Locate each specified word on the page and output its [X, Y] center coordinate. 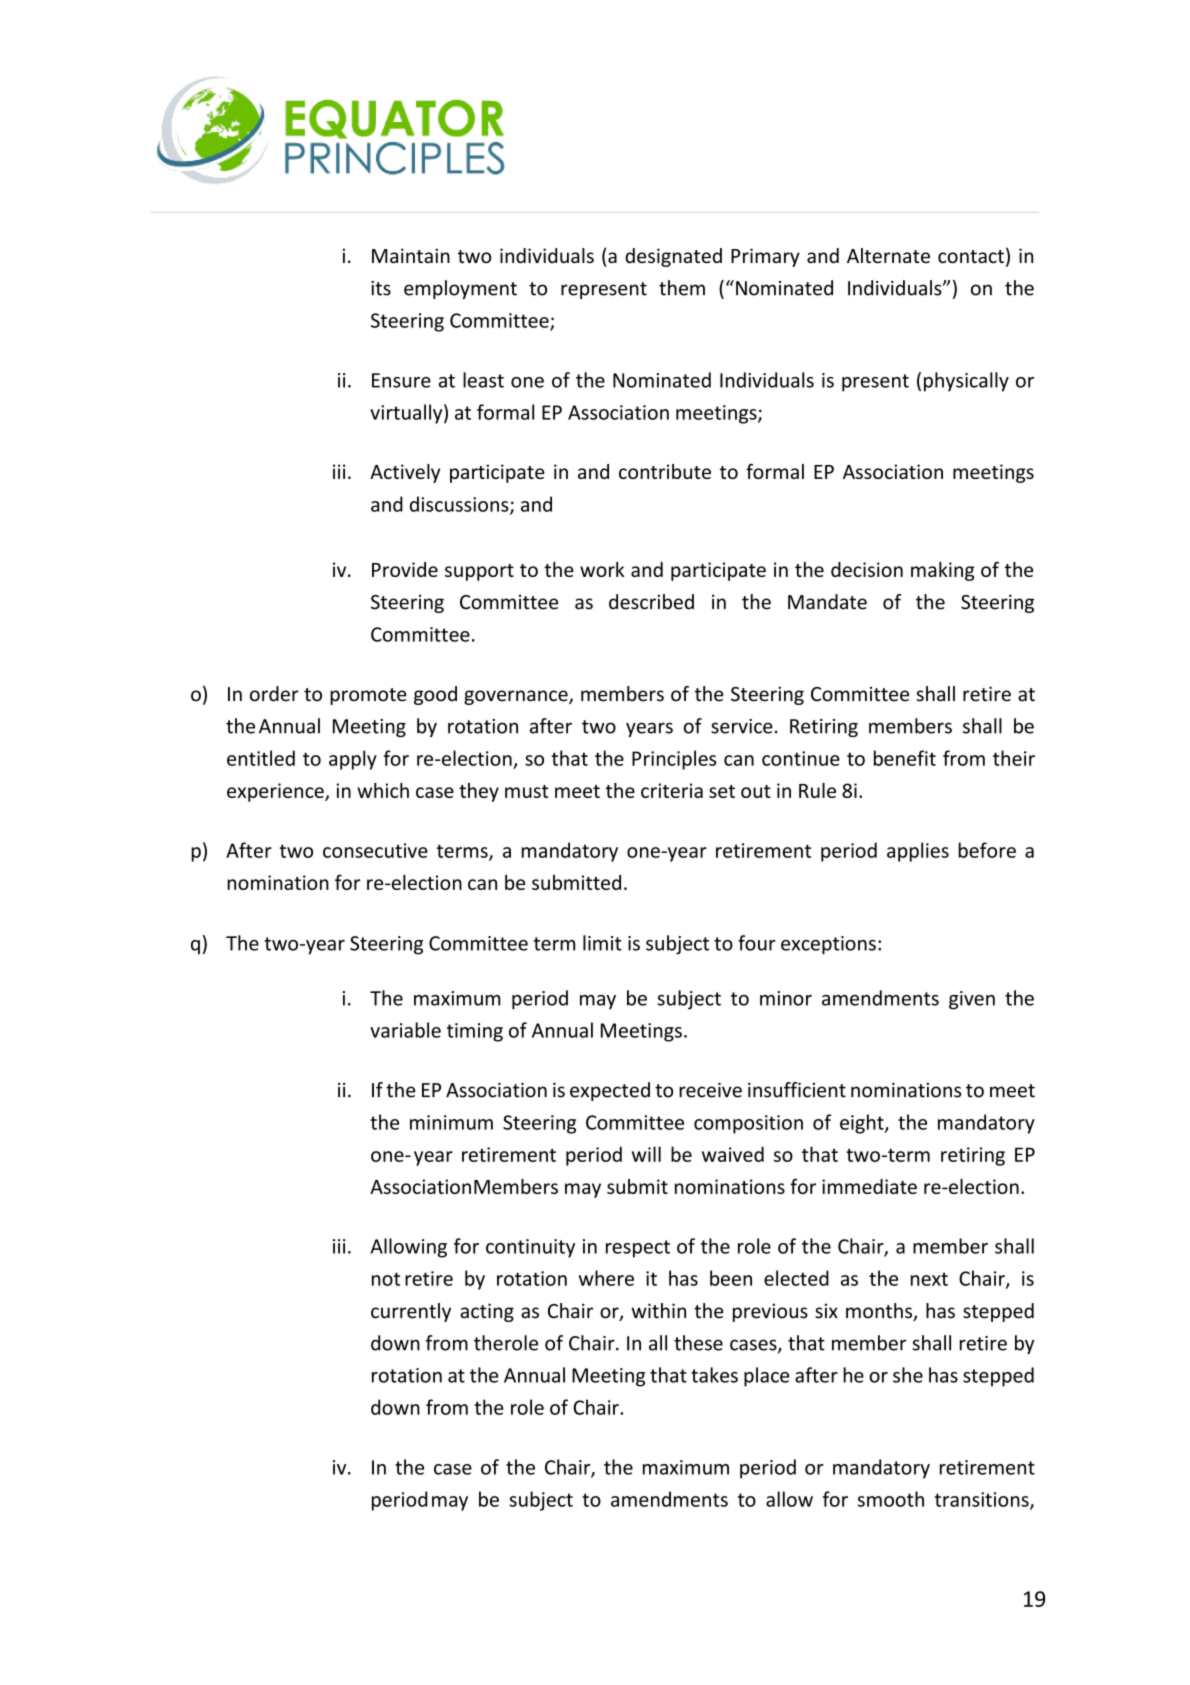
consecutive [375, 850]
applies [918, 852]
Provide [405, 569]
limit [602, 943]
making [942, 571]
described [651, 602]
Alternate [888, 255]
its [381, 288]
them [682, 288]
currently [411, 1312]
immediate [869, 1186]
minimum [451, 1122]
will [646, 1154]
